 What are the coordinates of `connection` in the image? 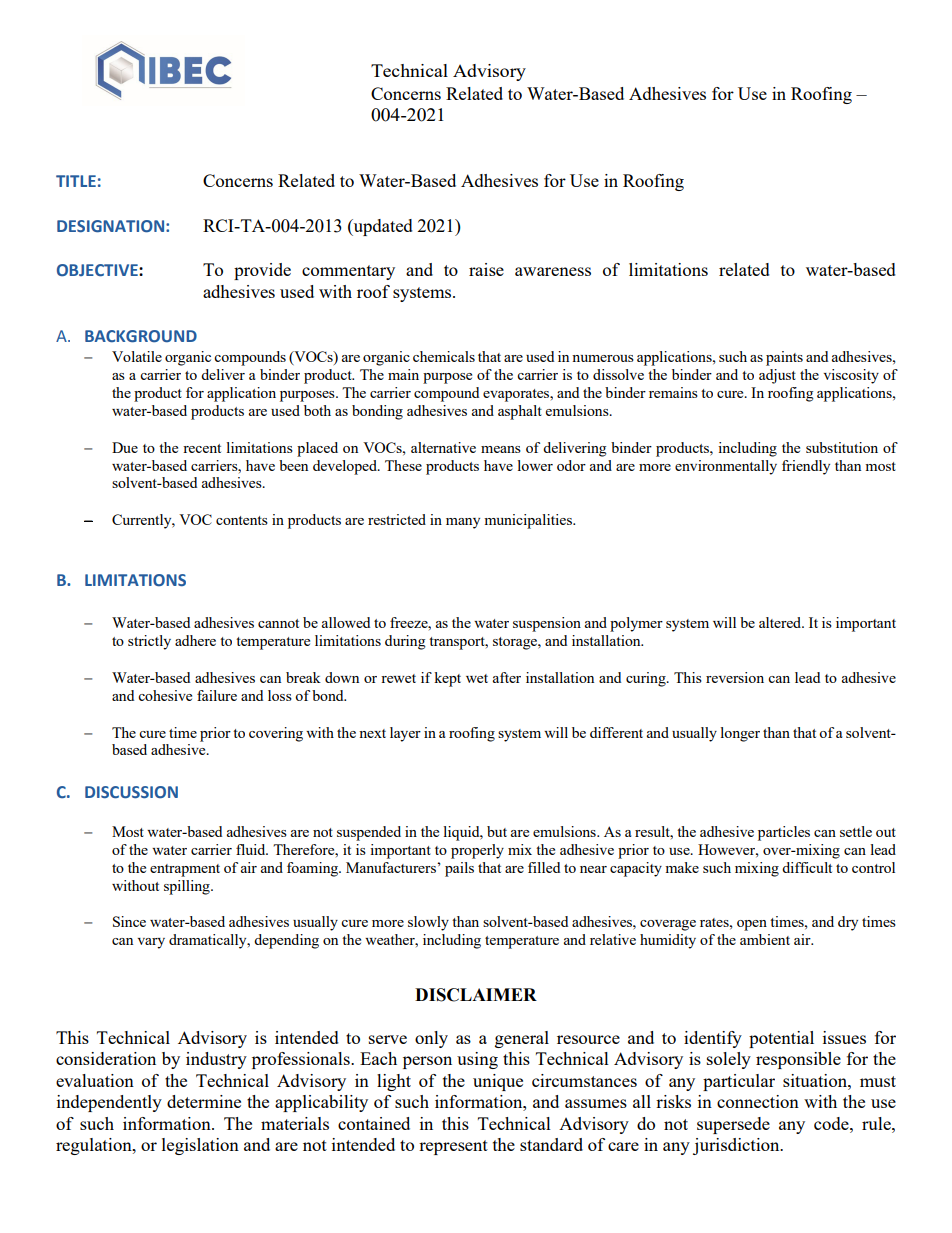 It's located at (758, 1101).
